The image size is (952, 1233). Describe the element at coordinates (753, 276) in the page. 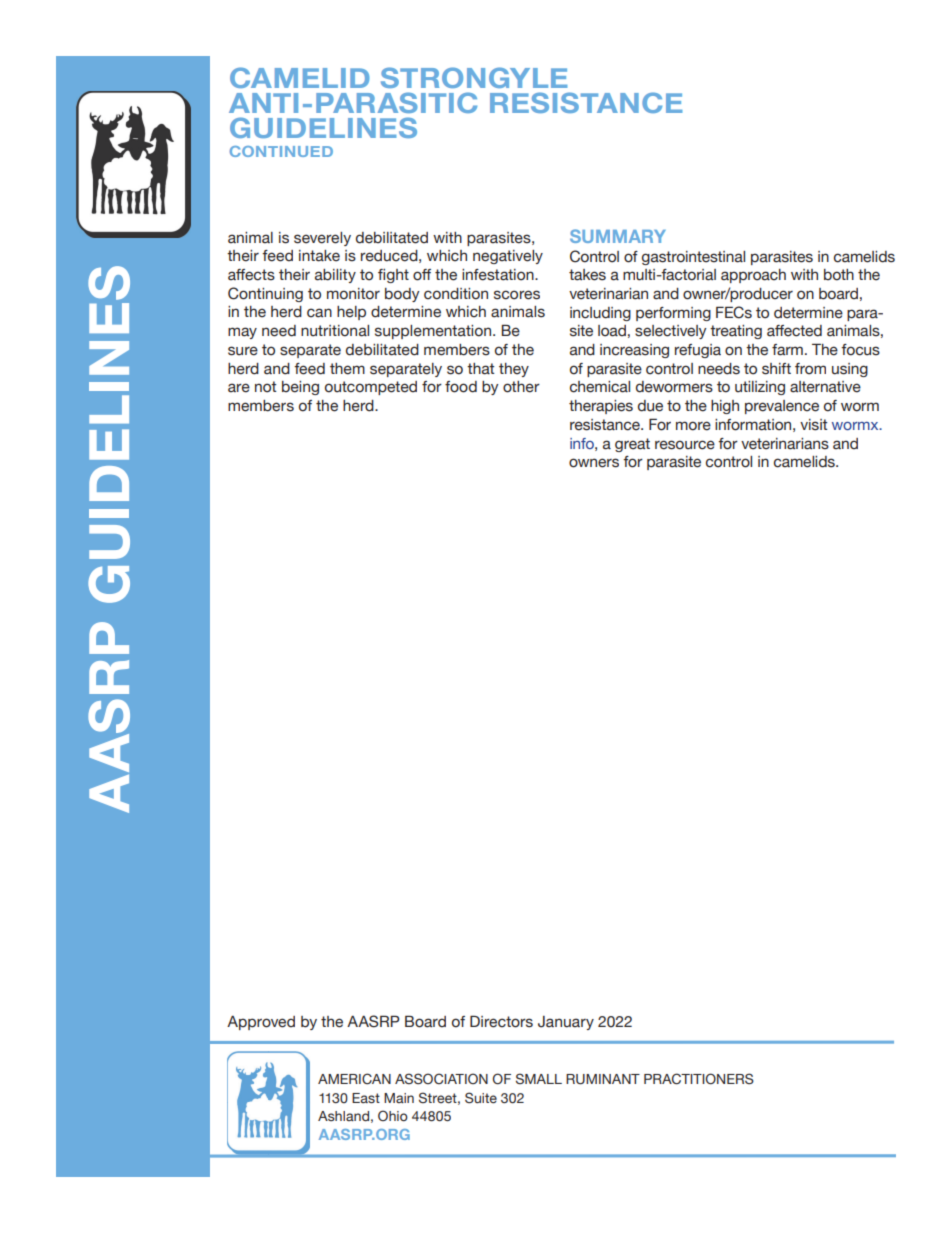

I see `approach` at that location.
